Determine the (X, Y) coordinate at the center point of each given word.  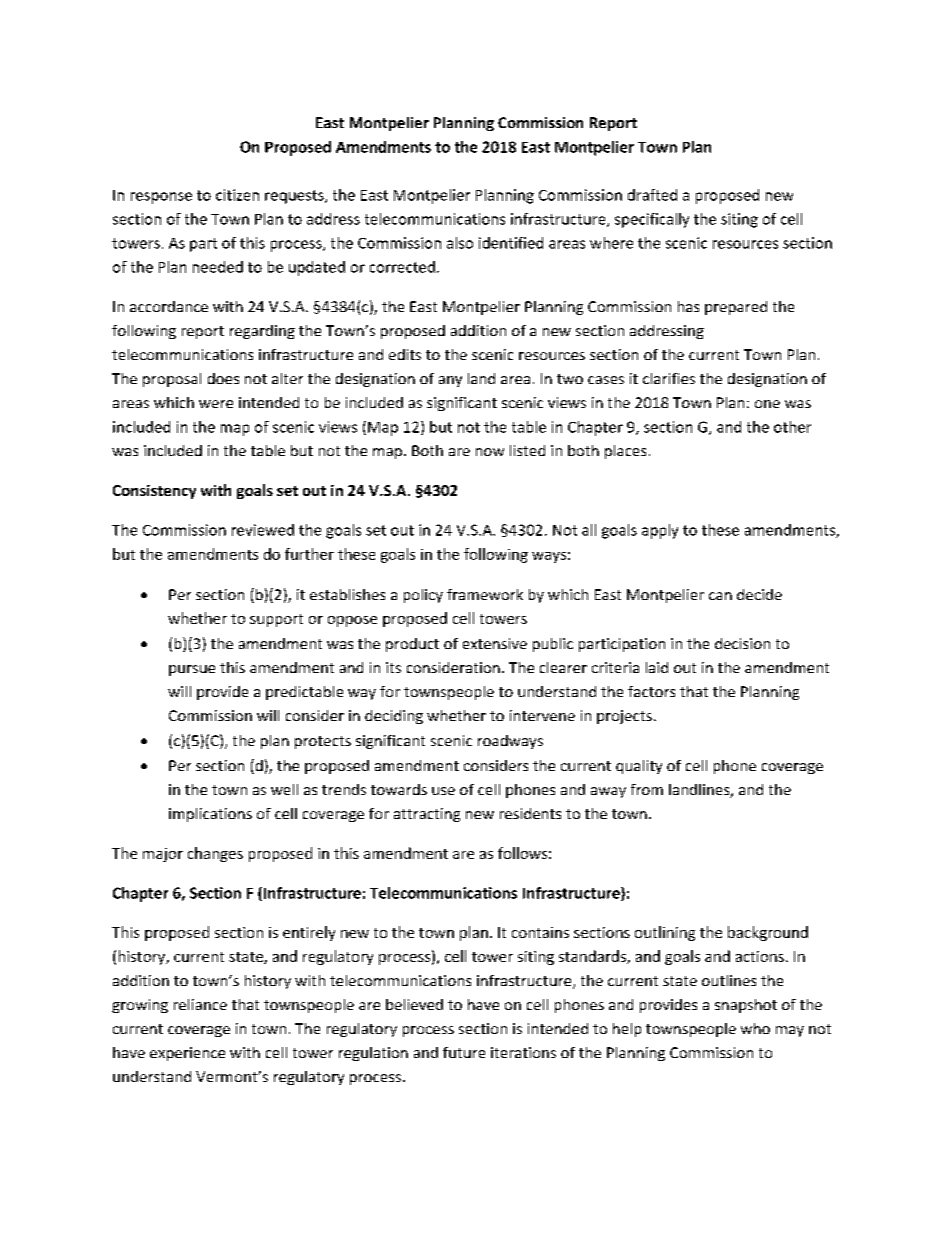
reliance (200, 1004)
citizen (237, 195)
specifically (652, 220)
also (460, 243)
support (276, 620)
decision (742, 643)
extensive (495, 643)
